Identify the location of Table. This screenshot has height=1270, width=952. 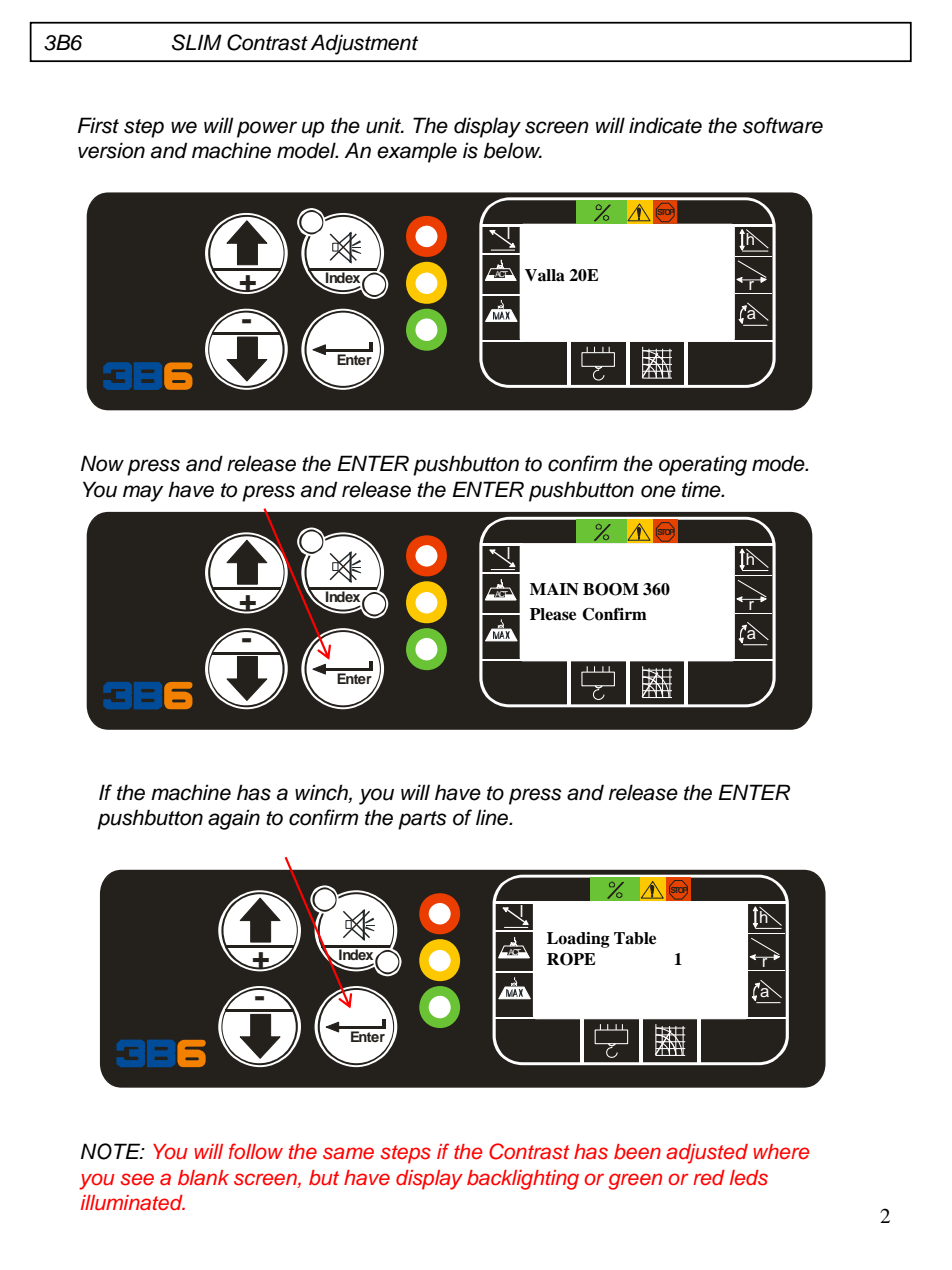
(635, 938).
